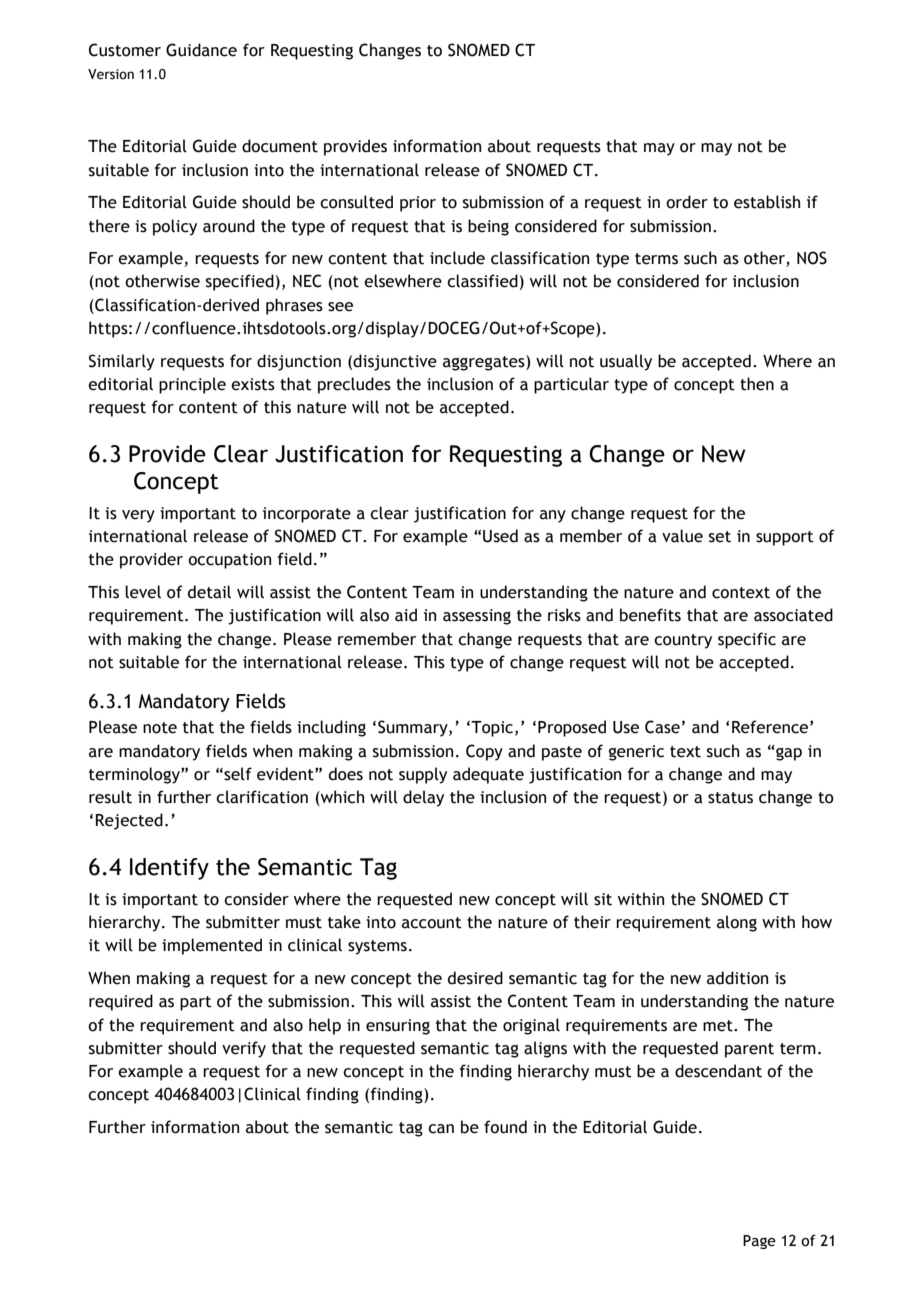 The height and width of the screenshot is (1308, 924). What do you see at coordinates (747, 640) in the screenshot?
I see `specific` at bounding box center [747, 640].
